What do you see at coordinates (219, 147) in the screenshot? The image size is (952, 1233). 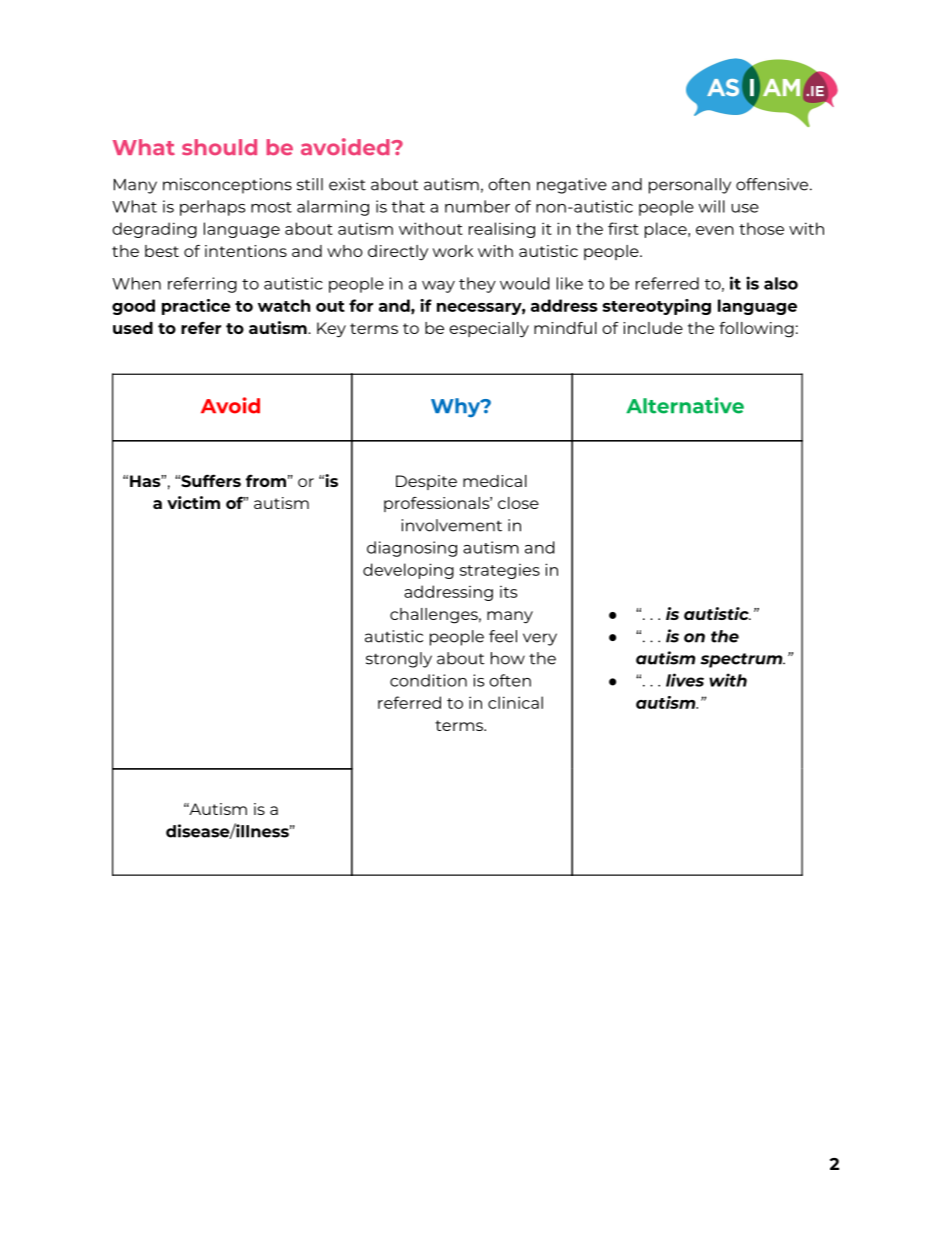 I see `should` at bounding box center [219, 147].
